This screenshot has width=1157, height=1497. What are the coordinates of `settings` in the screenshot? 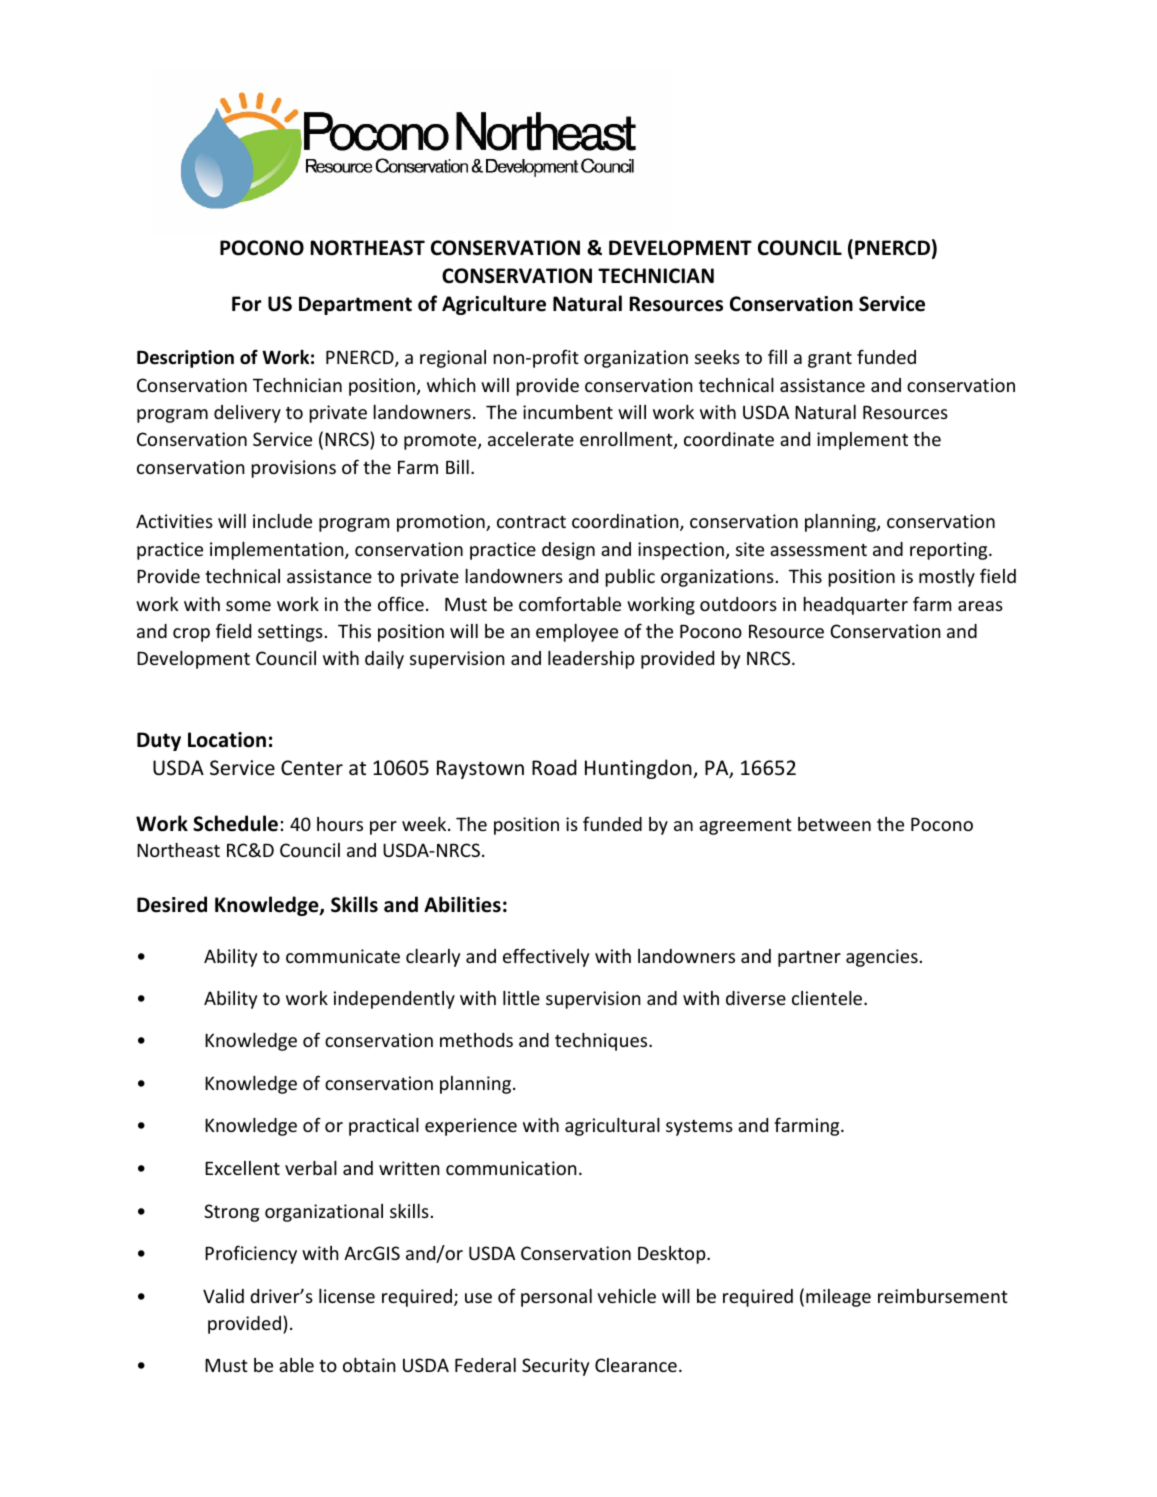 It's located at (290, 633).
